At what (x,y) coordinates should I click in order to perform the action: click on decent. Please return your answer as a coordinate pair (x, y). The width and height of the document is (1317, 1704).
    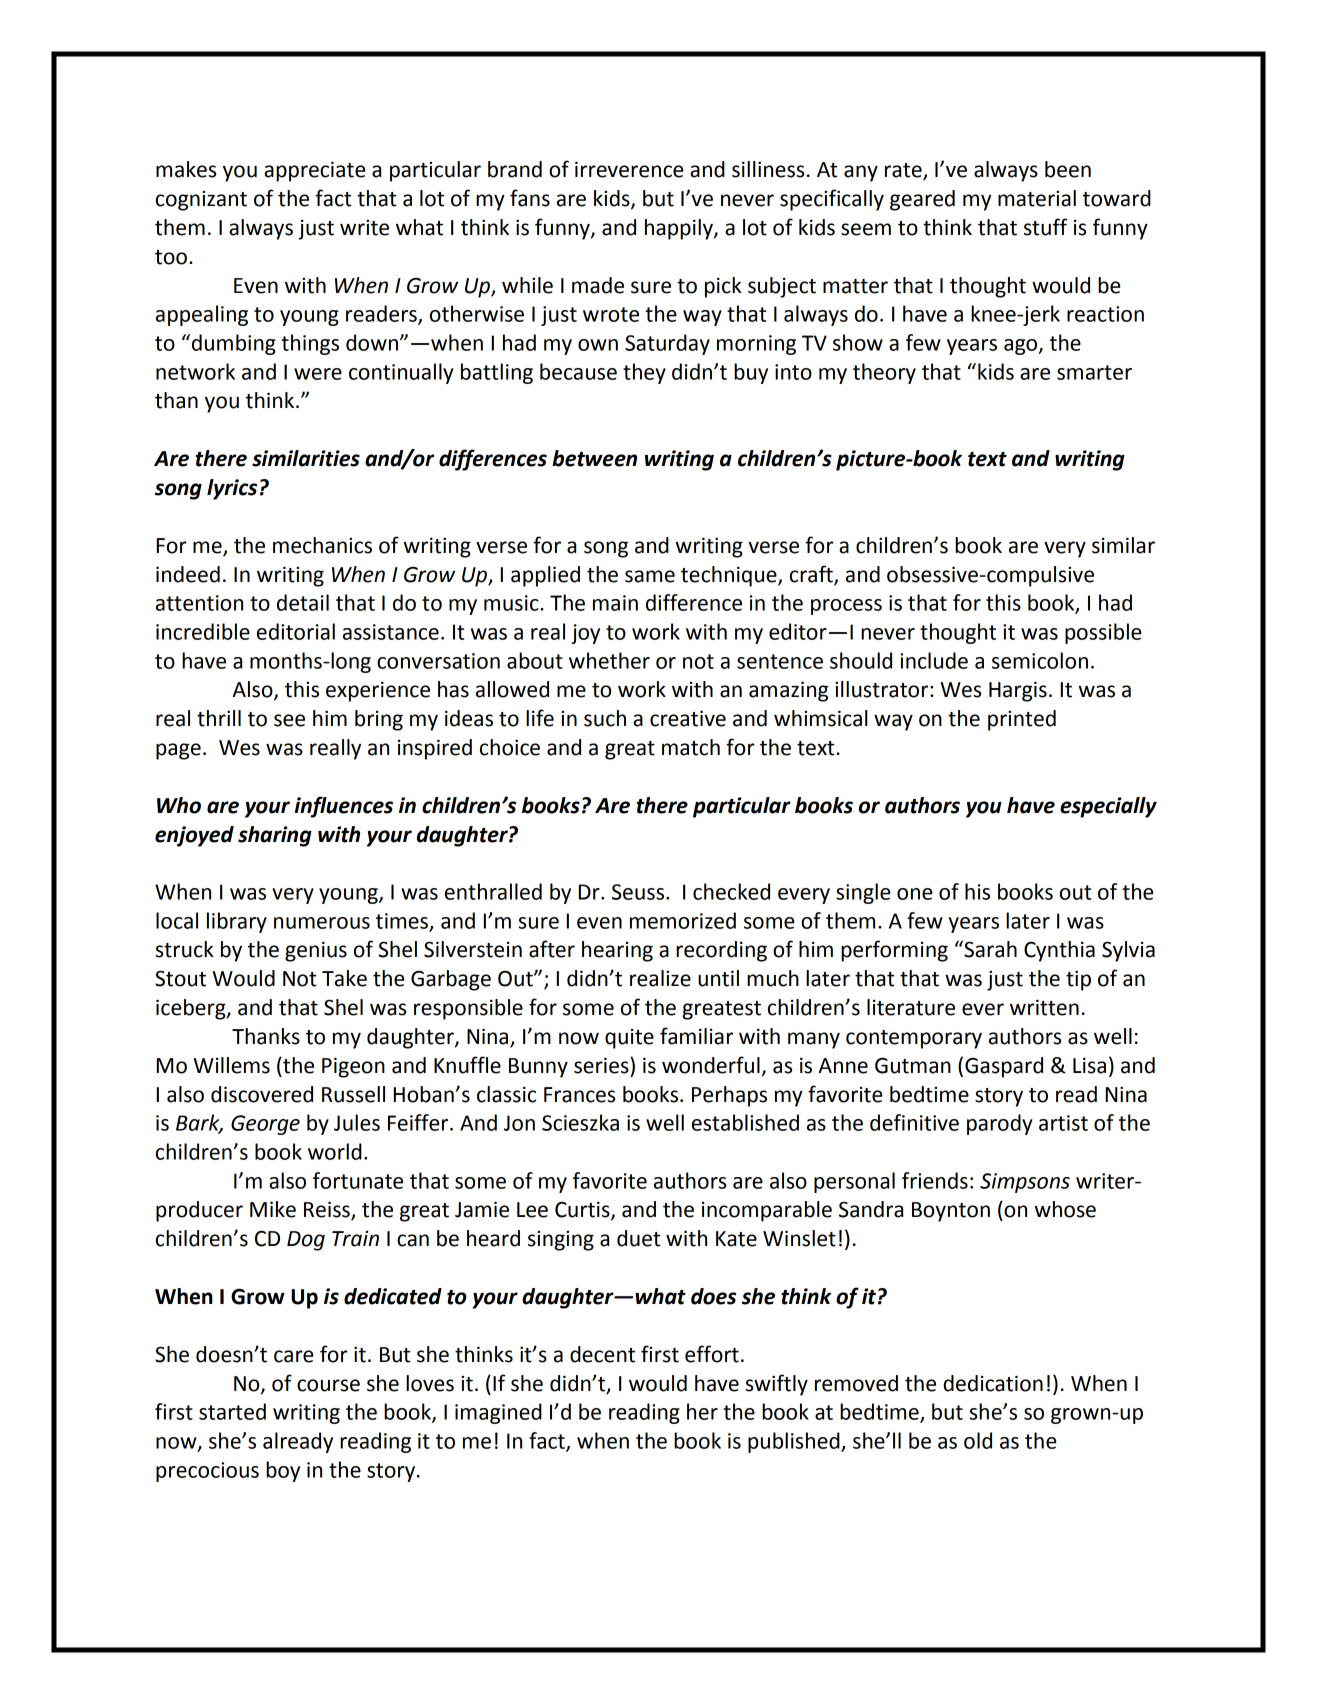
    Looking at the image, I should click on (602, 1354).
